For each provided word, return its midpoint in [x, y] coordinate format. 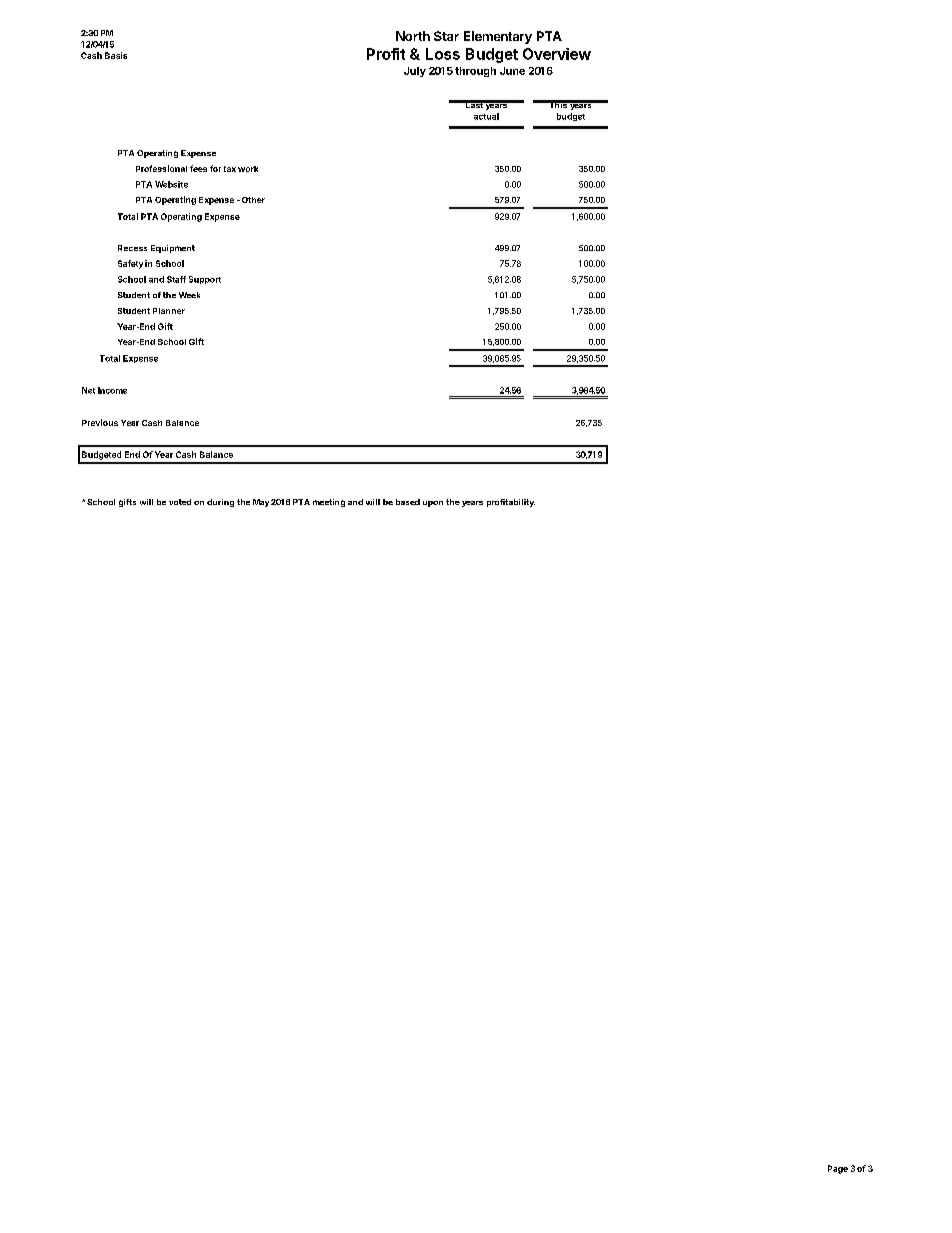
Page [838, 1169]
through [475, 72]
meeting [329, 503]
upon [433, 504]
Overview [557, 54]
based [408, 502]
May [261, 503]
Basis [116, 55]
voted [180, 502]
